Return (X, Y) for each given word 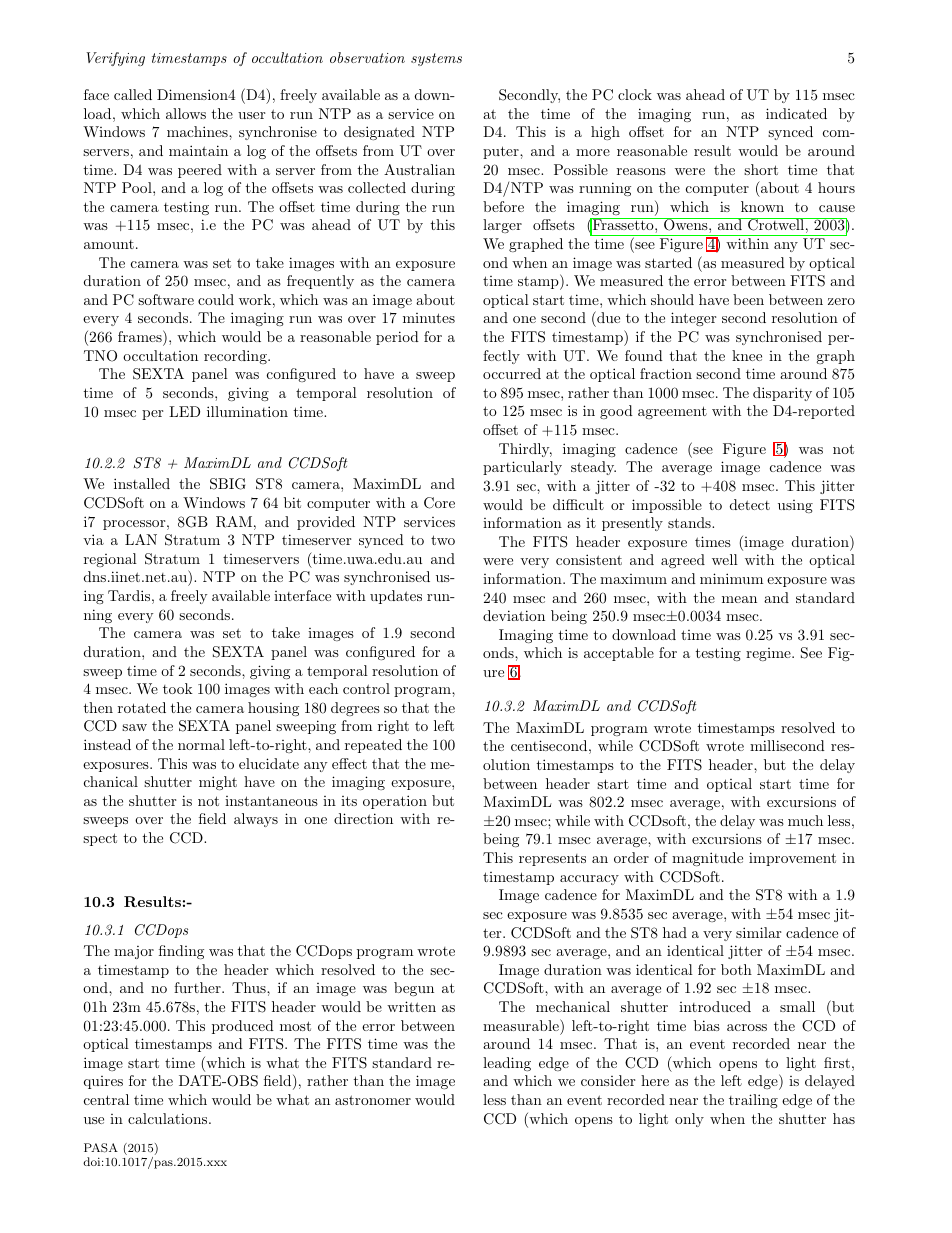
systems (436, 59)
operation (395, 802)
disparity (782, 394)
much (805, 820)
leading (507, 1064)
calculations (169, 1118)
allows (186, 113)
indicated (796, 113)
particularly (522, 468)
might (218, 783)
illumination (247, 411)
